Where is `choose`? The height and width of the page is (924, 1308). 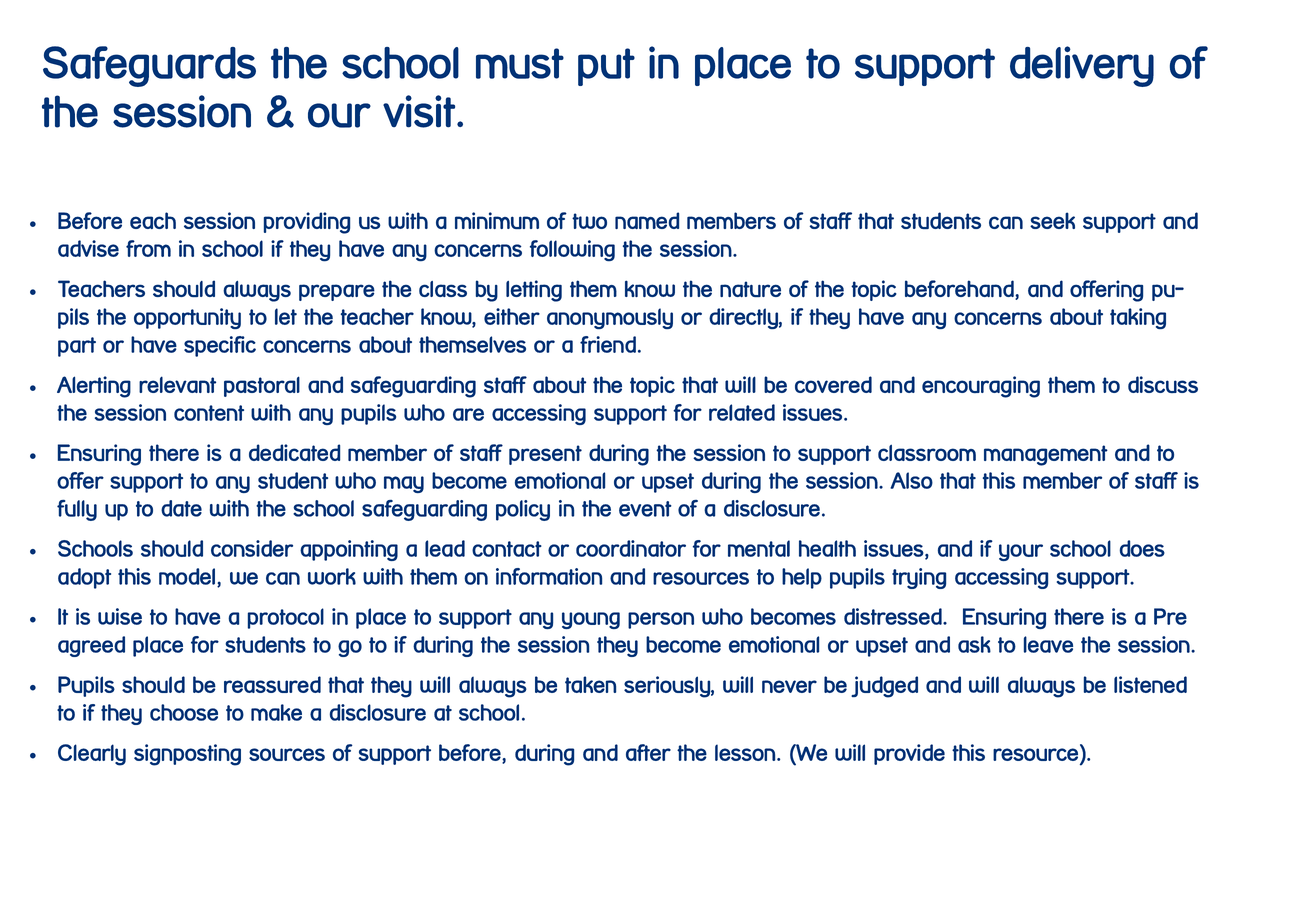
choose is located at coordinates (184, 712).
